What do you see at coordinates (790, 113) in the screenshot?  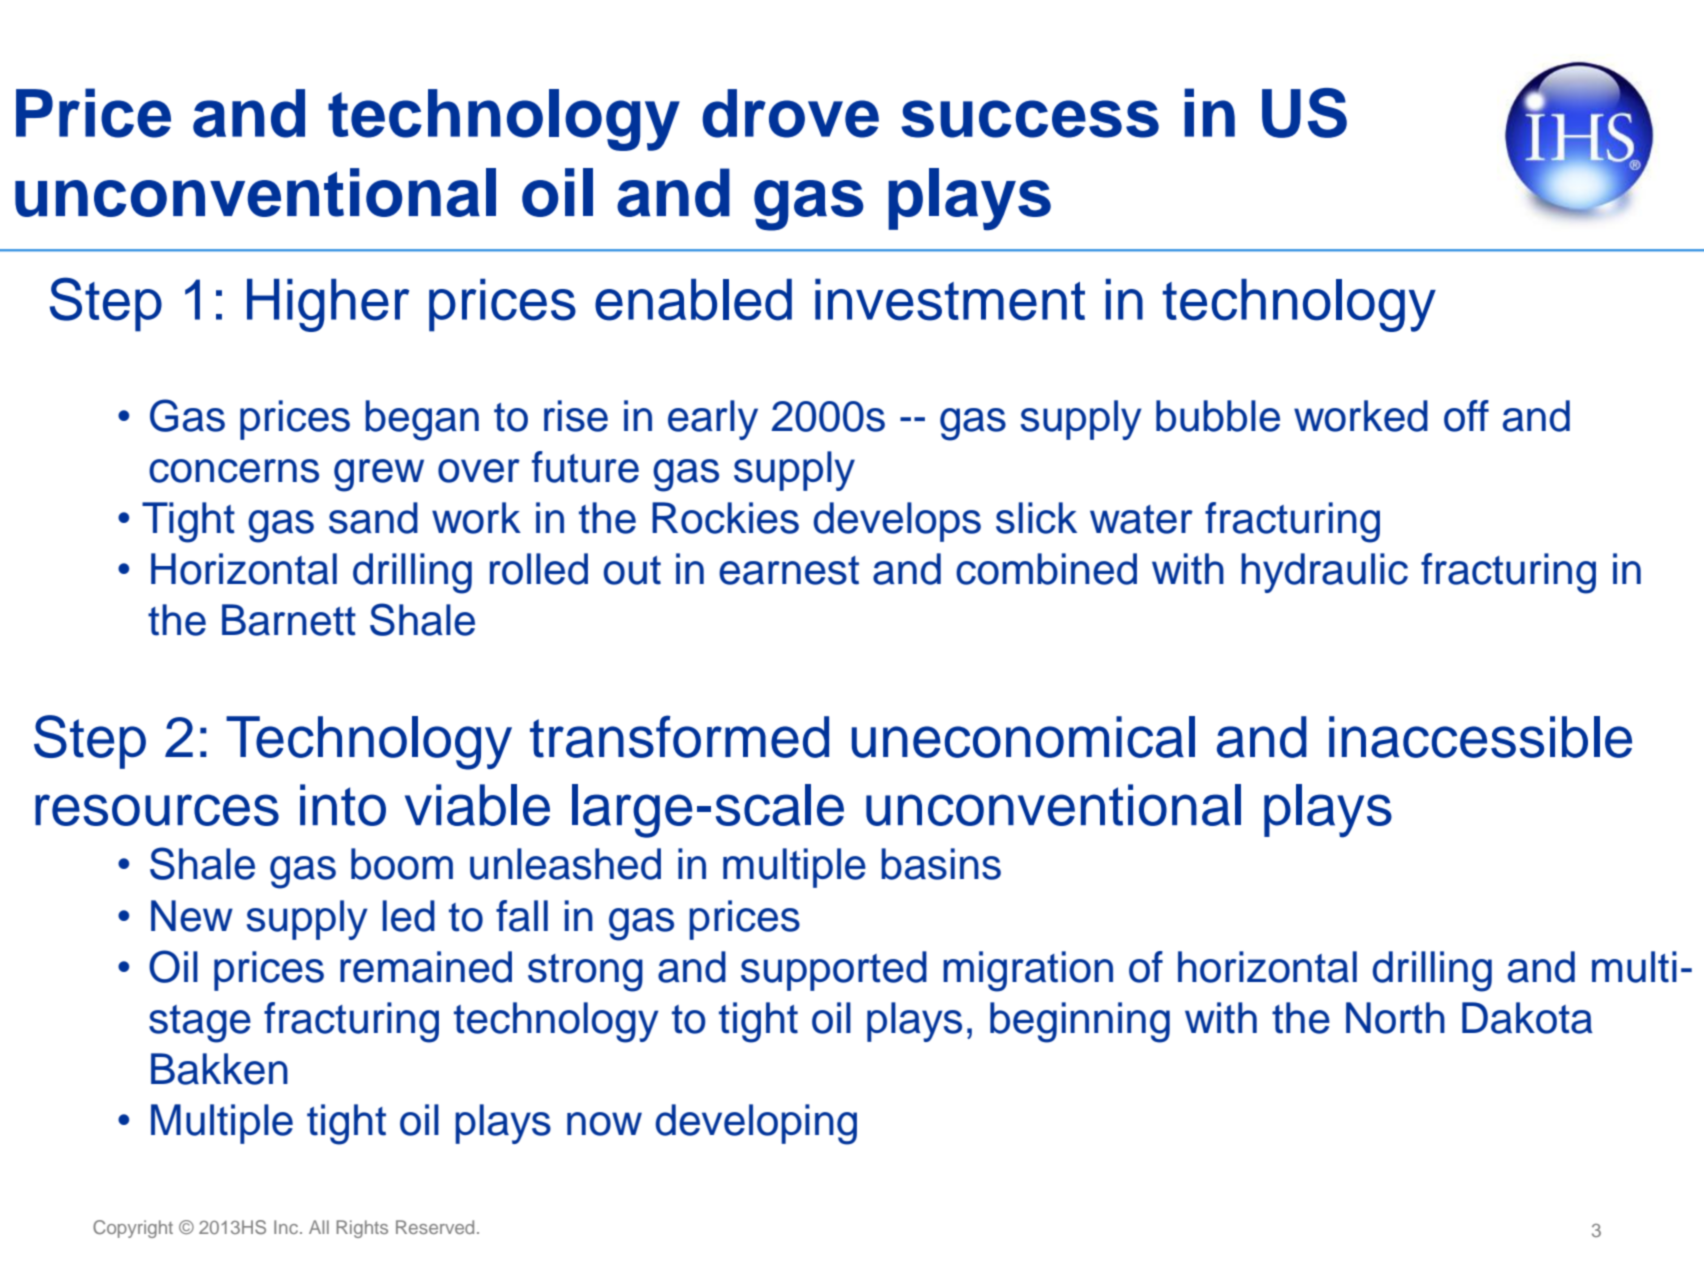 I see `drove` at bounding box center [790, 113].
